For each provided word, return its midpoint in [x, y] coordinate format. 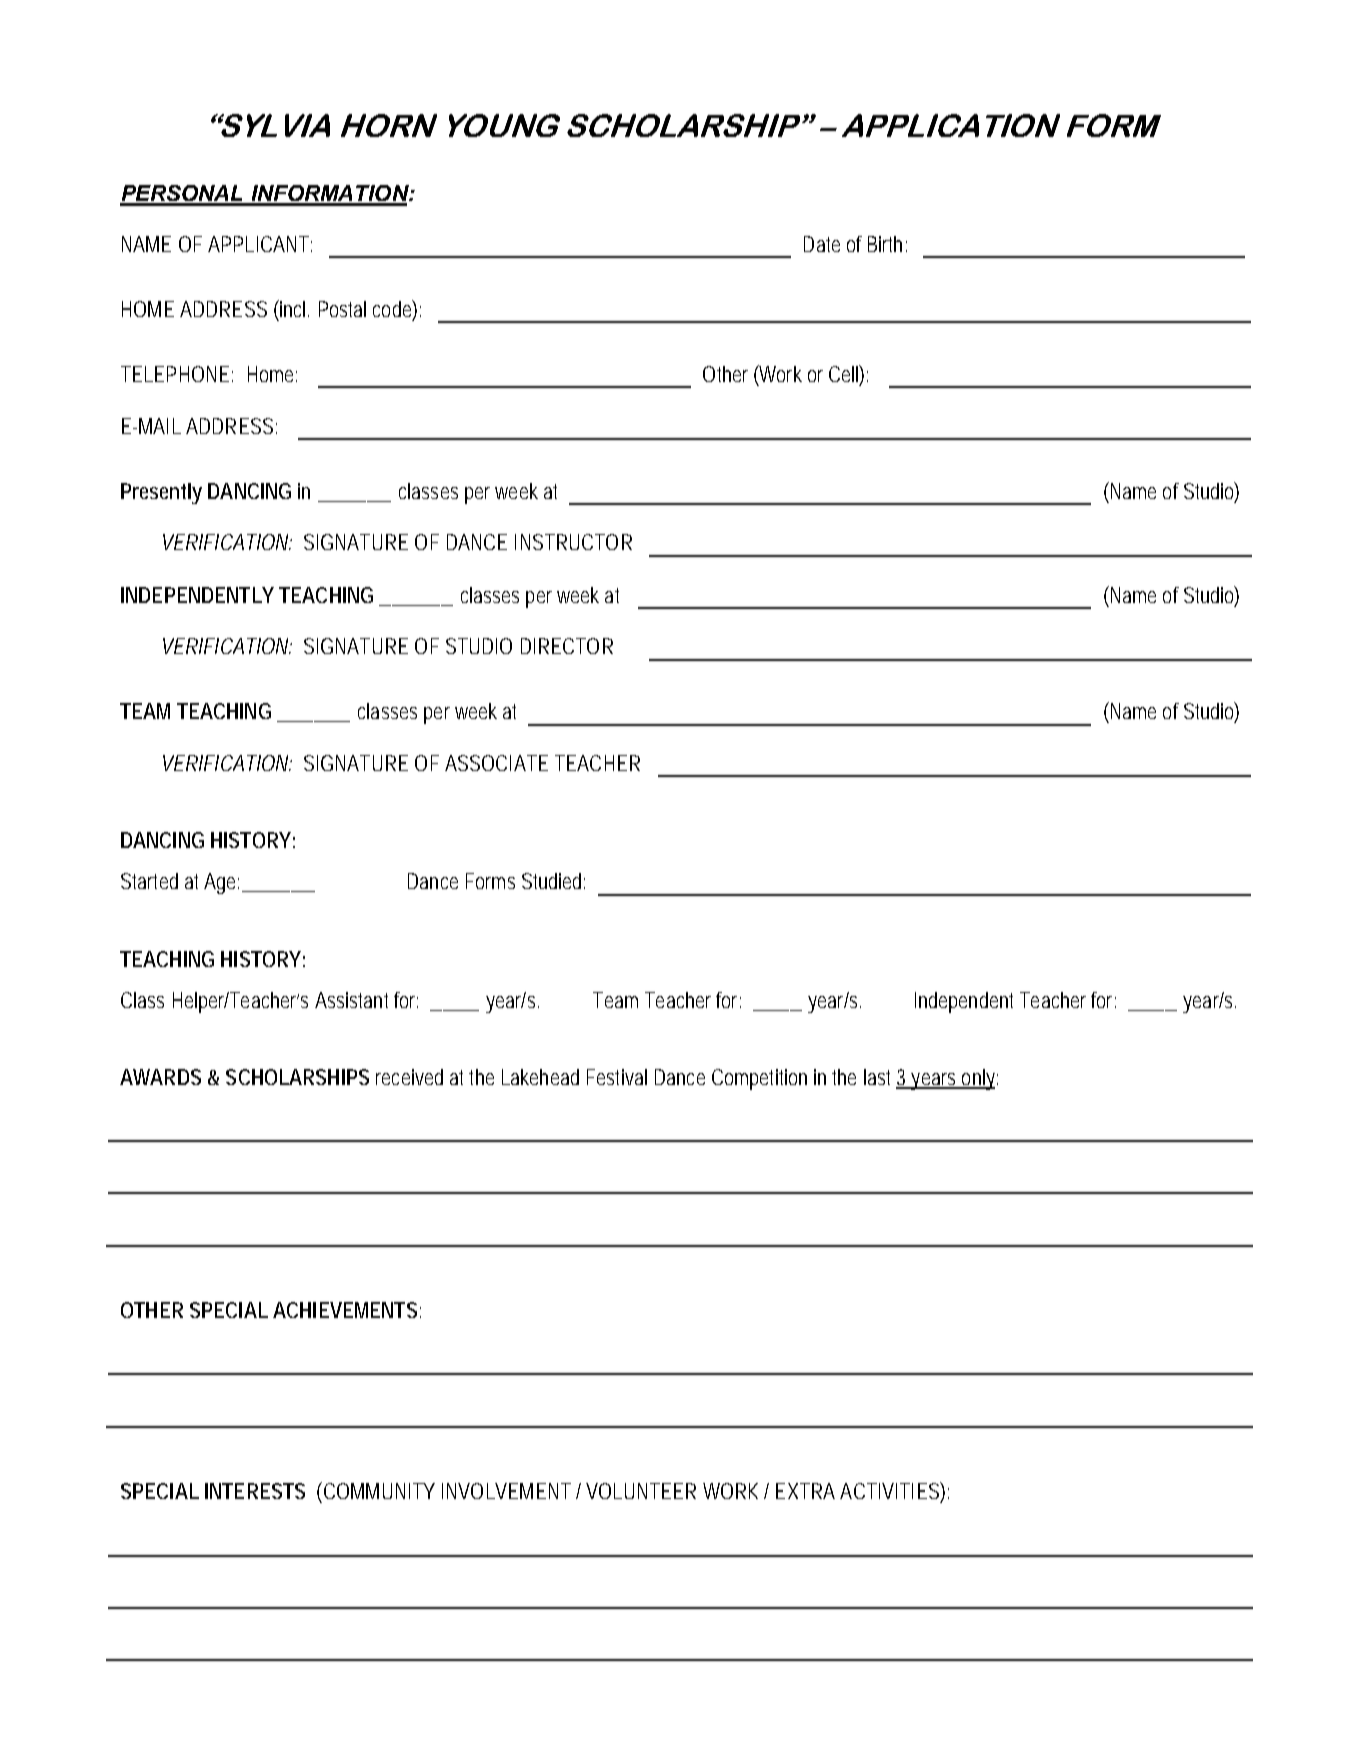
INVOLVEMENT [506, 1491]
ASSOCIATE [496, 763]
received [409, 1077]
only [977, 1079]
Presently [161, 493]
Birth [885, 244]
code [392, 309]
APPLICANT [258, 244]
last [877, 1077]
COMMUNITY [377, 1490]
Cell [844, 373]
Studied [551, 881]
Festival [617, 1077]
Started [149, 881]
